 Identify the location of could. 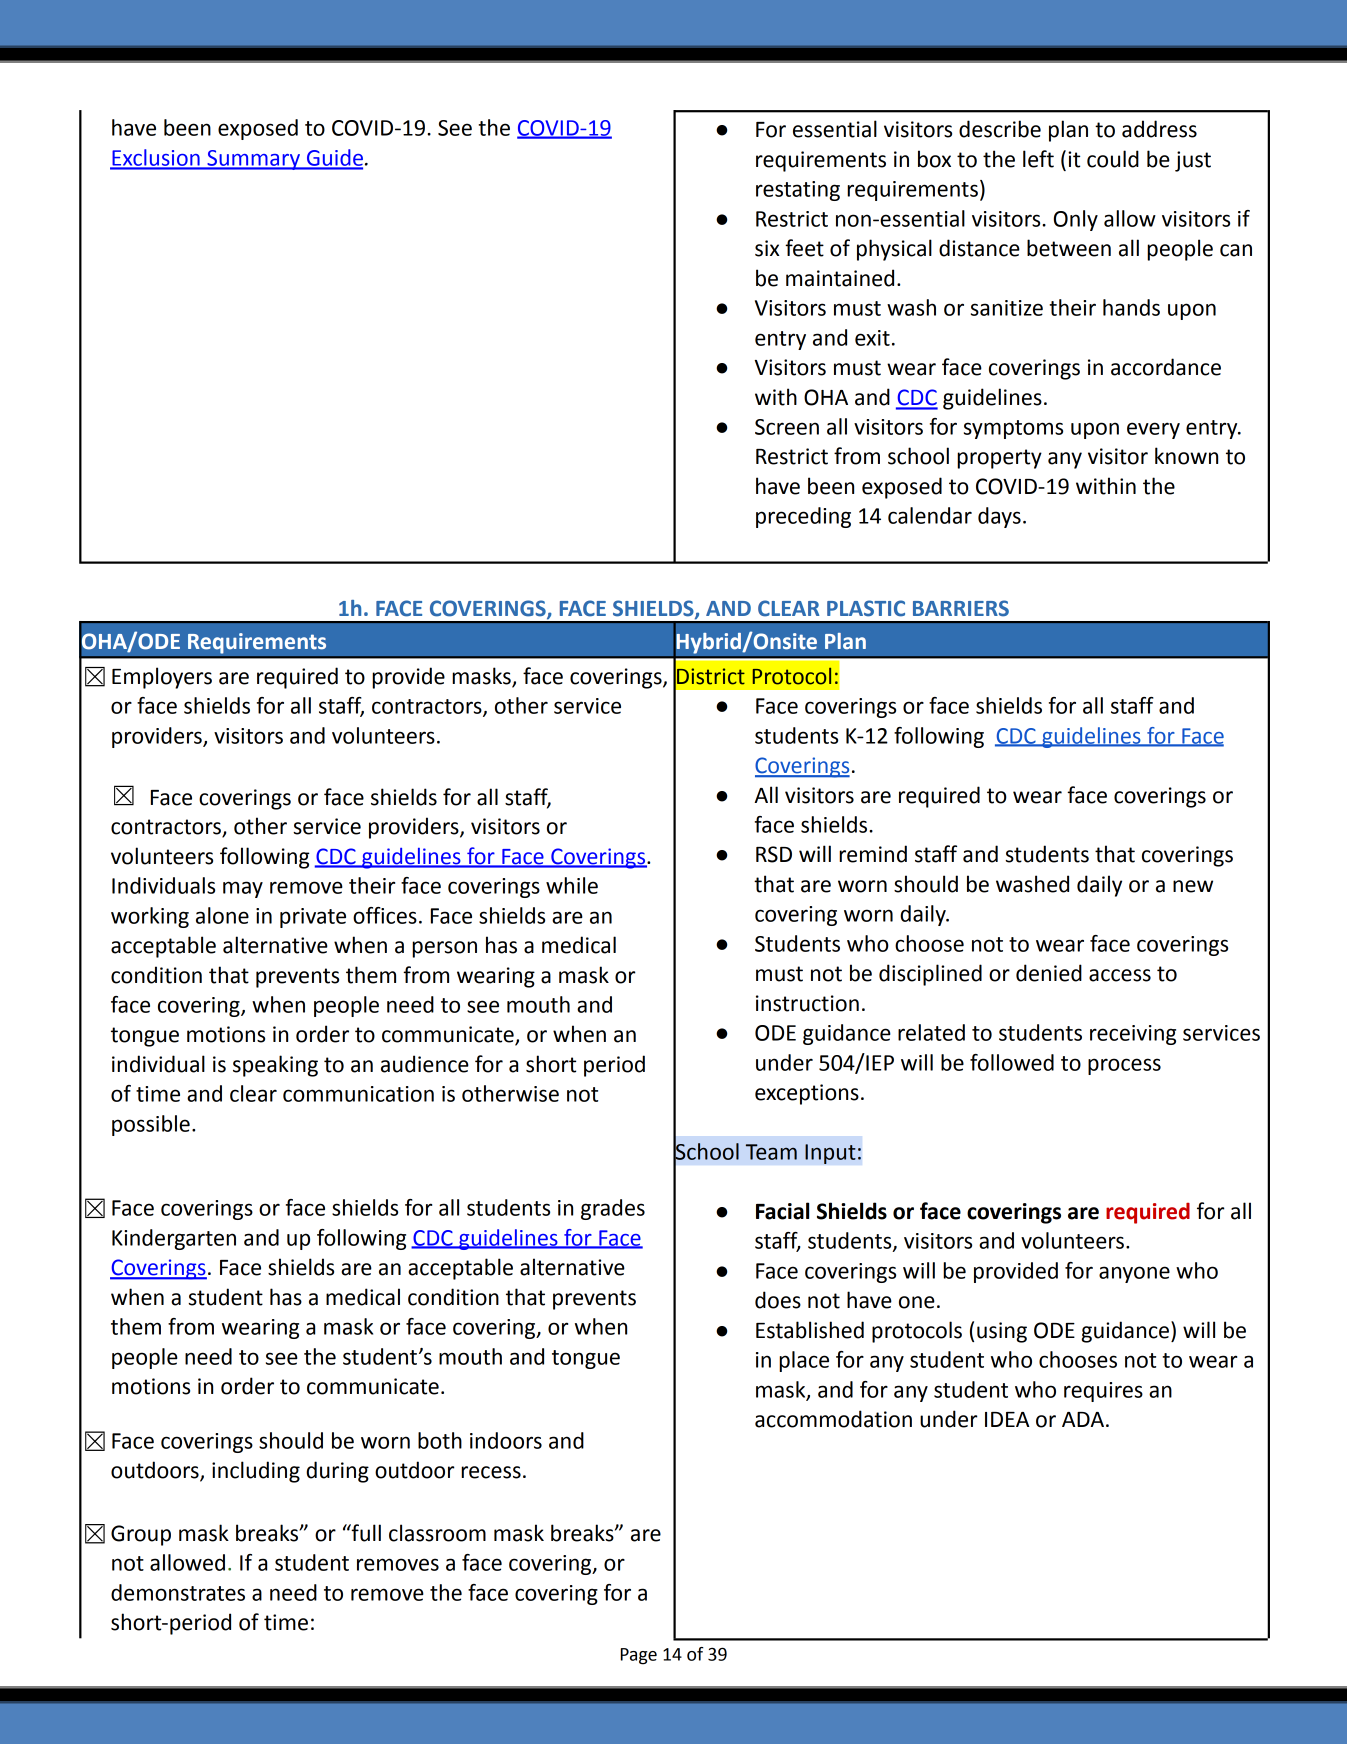
(1113, 159).
